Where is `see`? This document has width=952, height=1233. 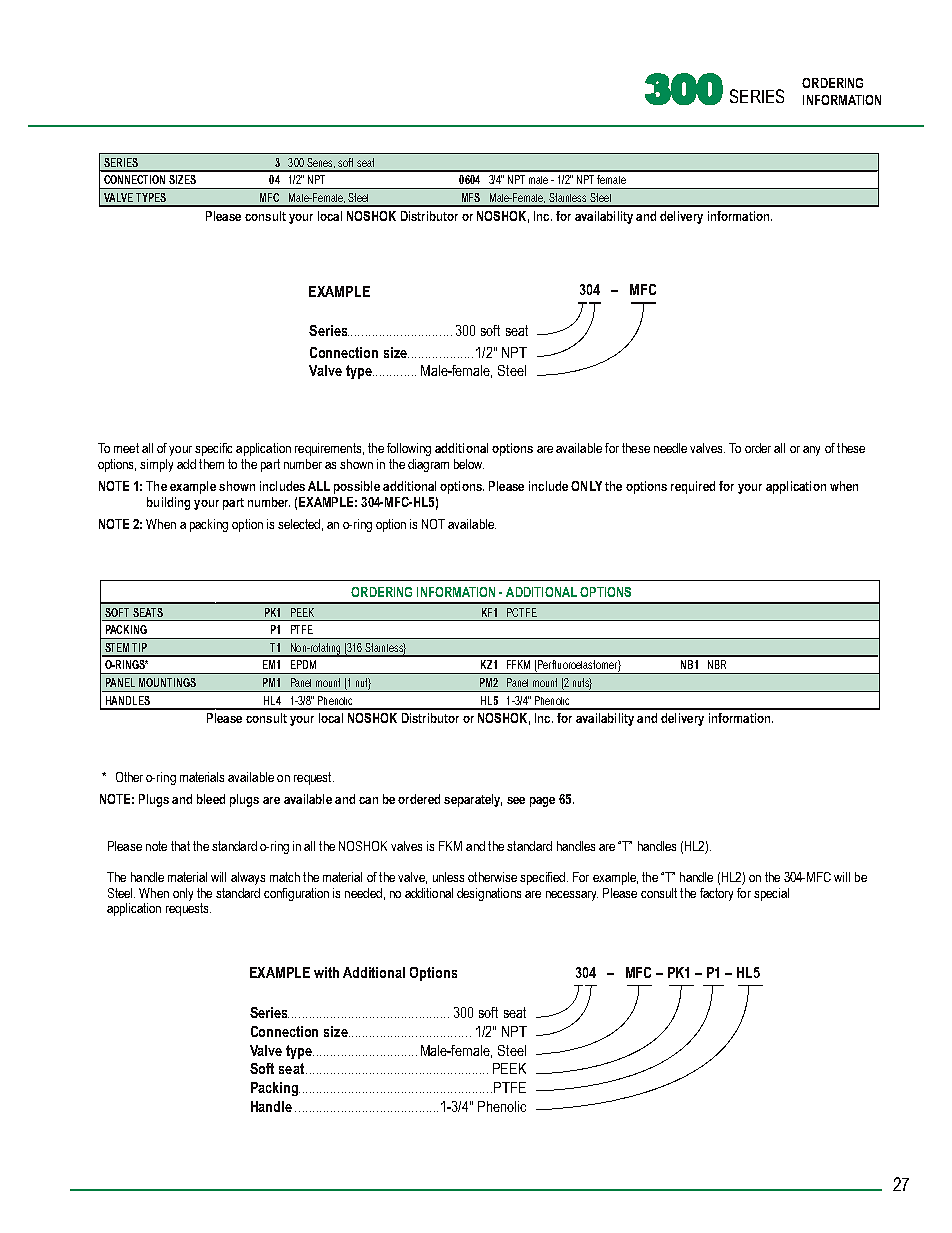 see is located at coordinates (516, 800).
